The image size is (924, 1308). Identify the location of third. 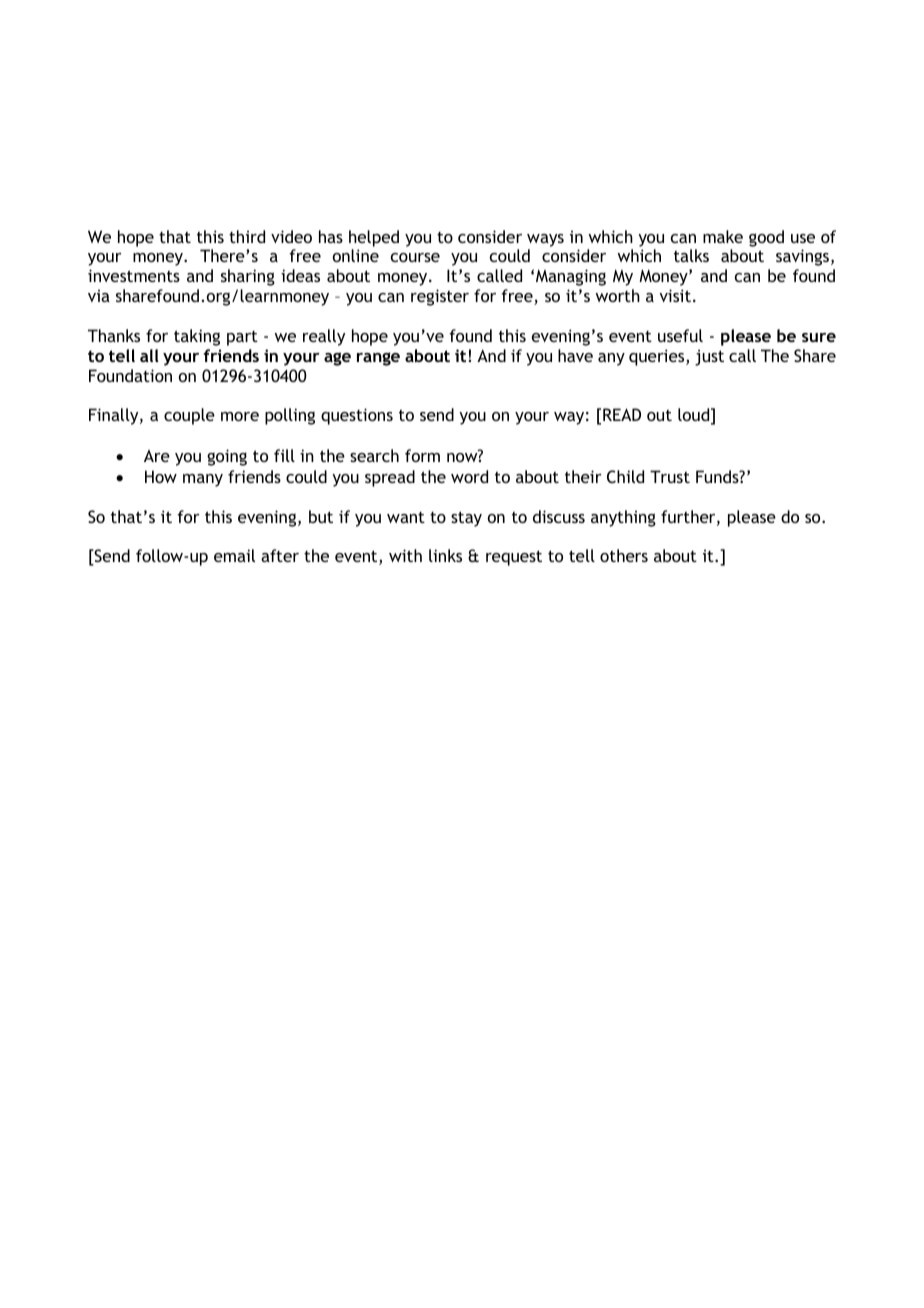
(247, 236).
